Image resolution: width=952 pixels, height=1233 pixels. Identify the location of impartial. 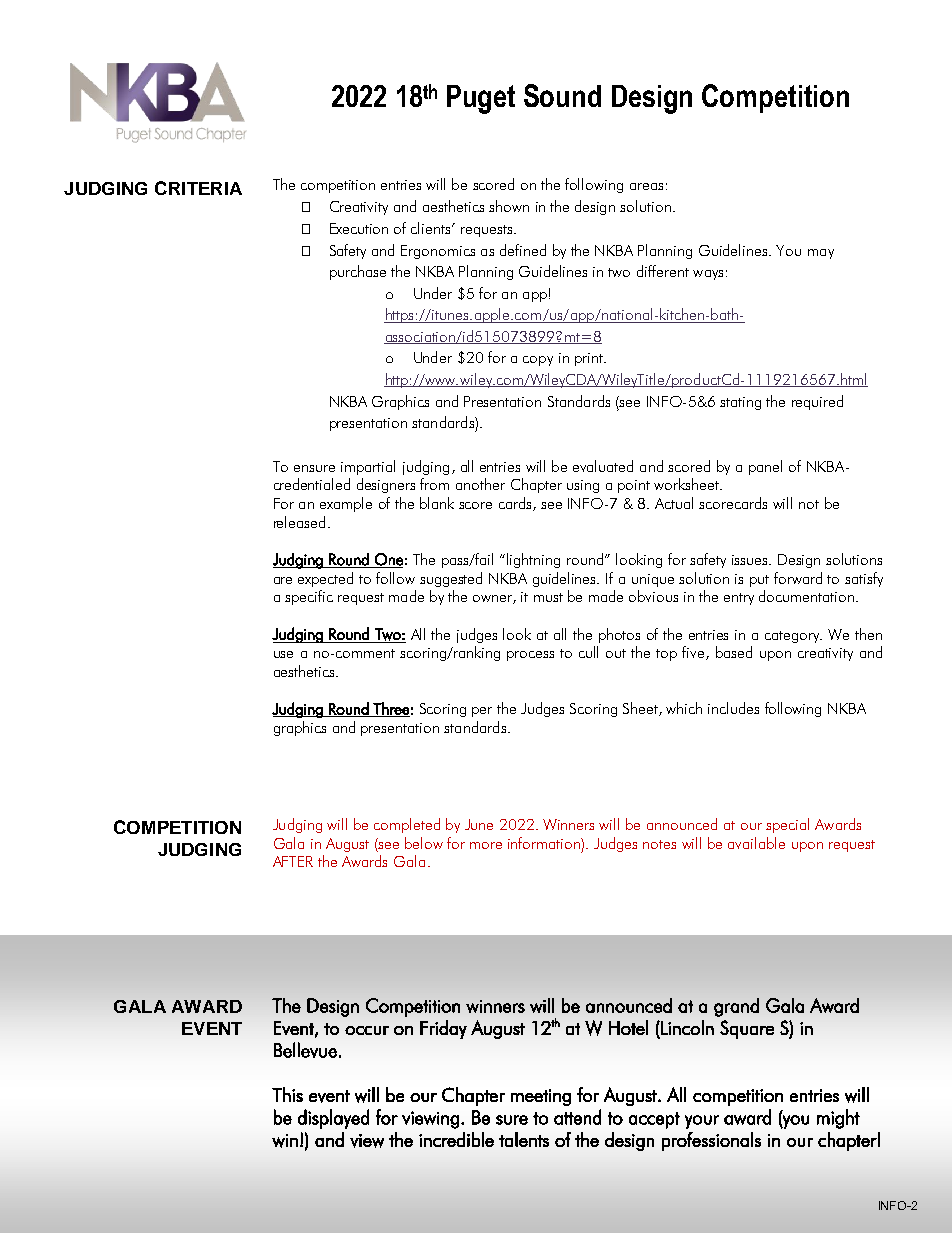
(368, 467).
